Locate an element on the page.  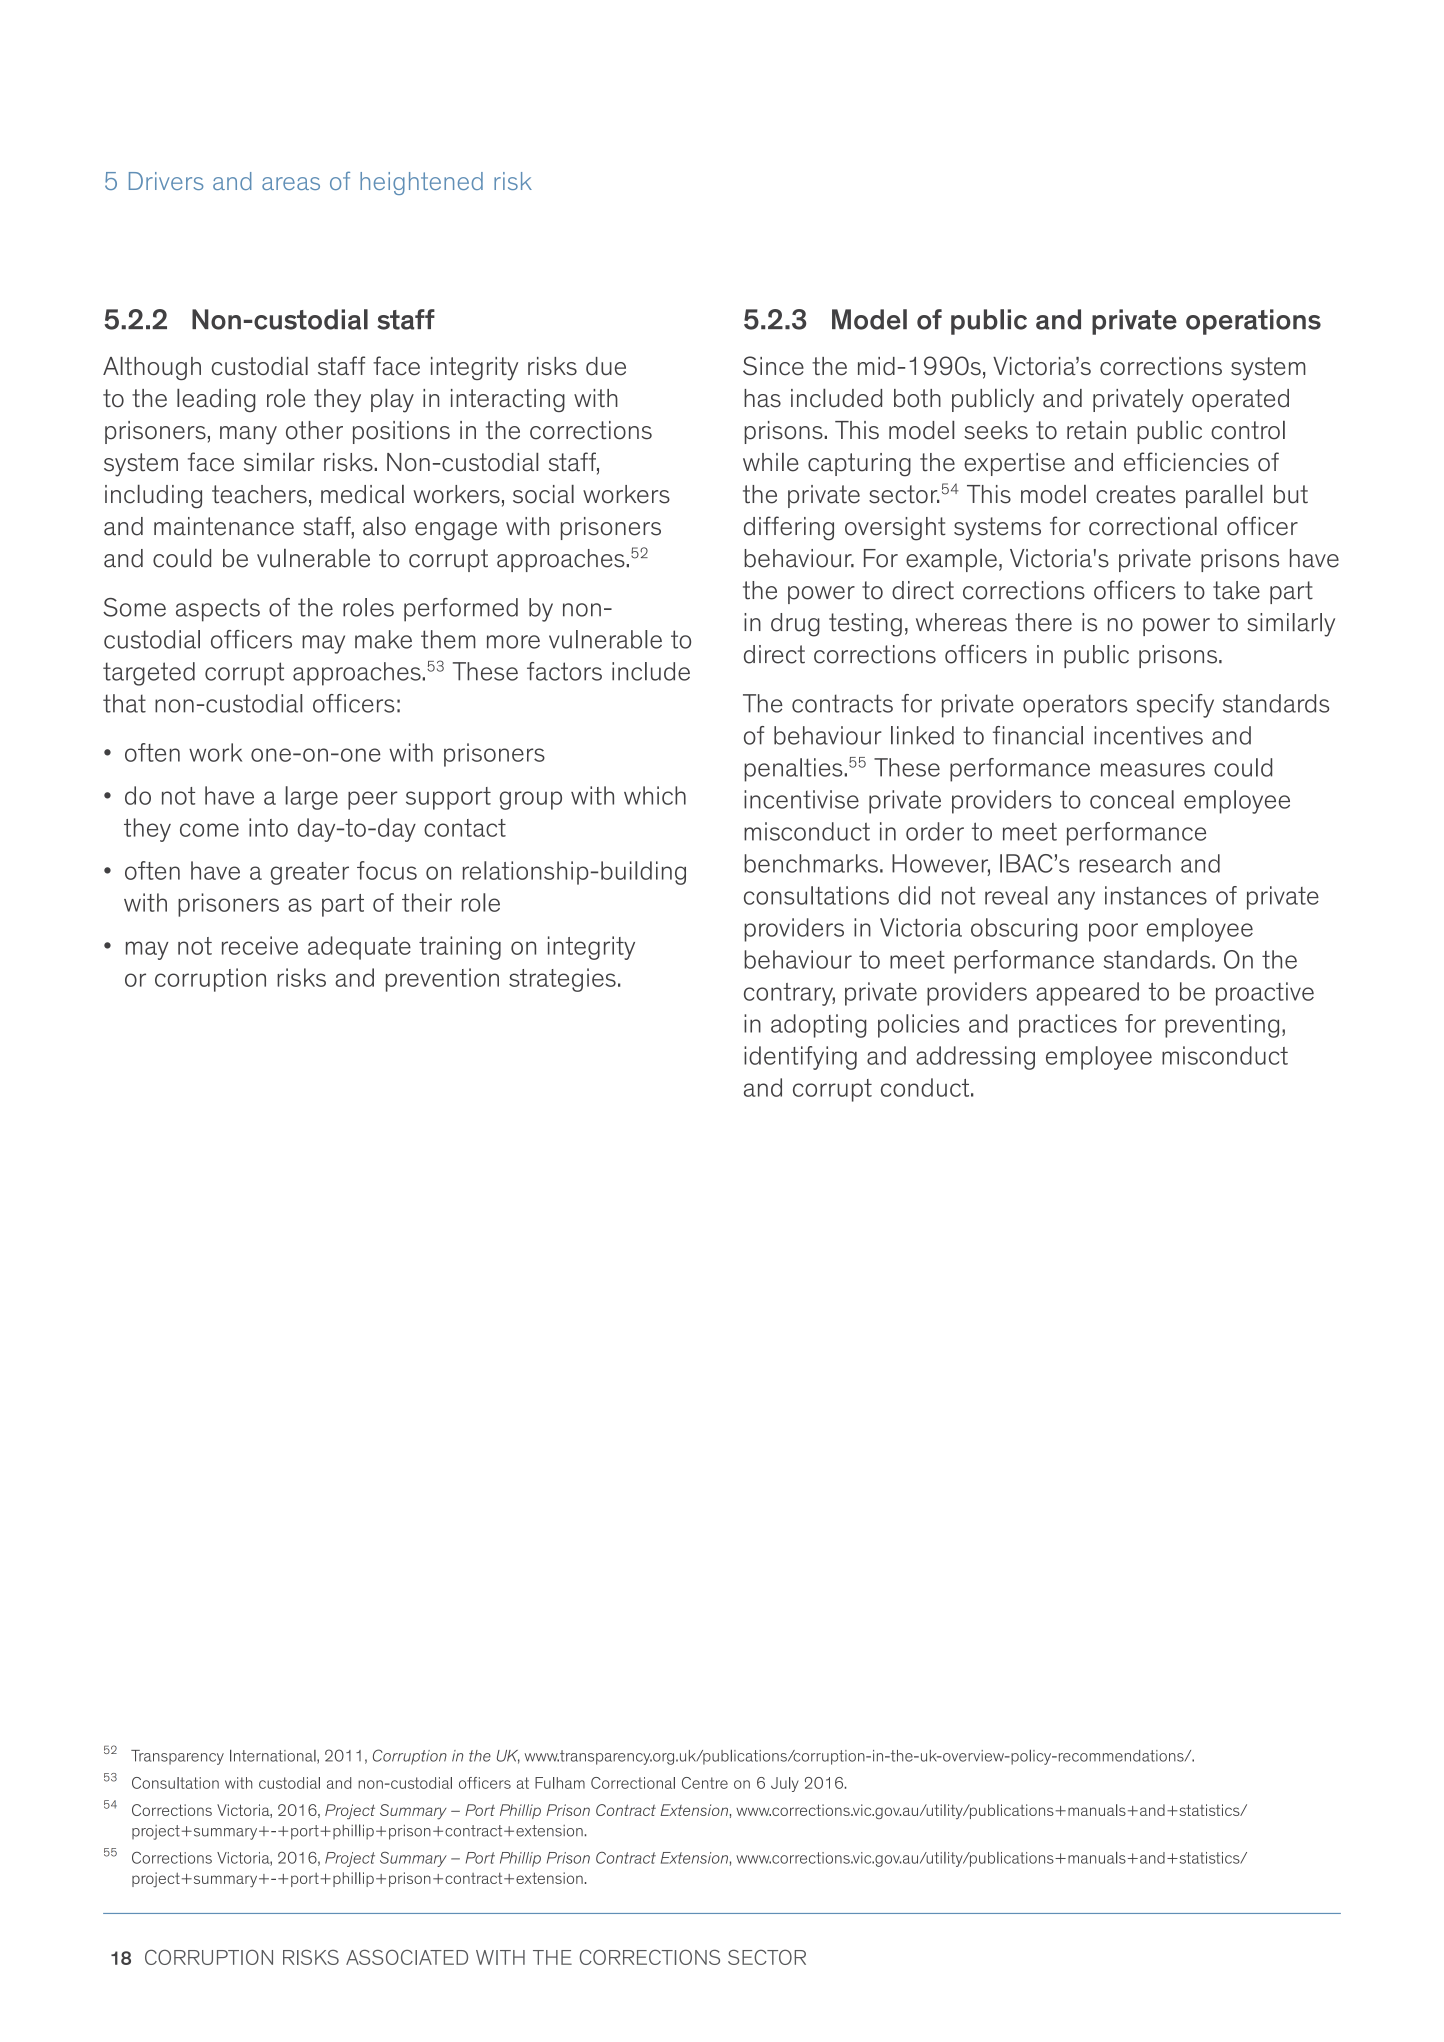
identifying is located at coordinates (800, 1058).
